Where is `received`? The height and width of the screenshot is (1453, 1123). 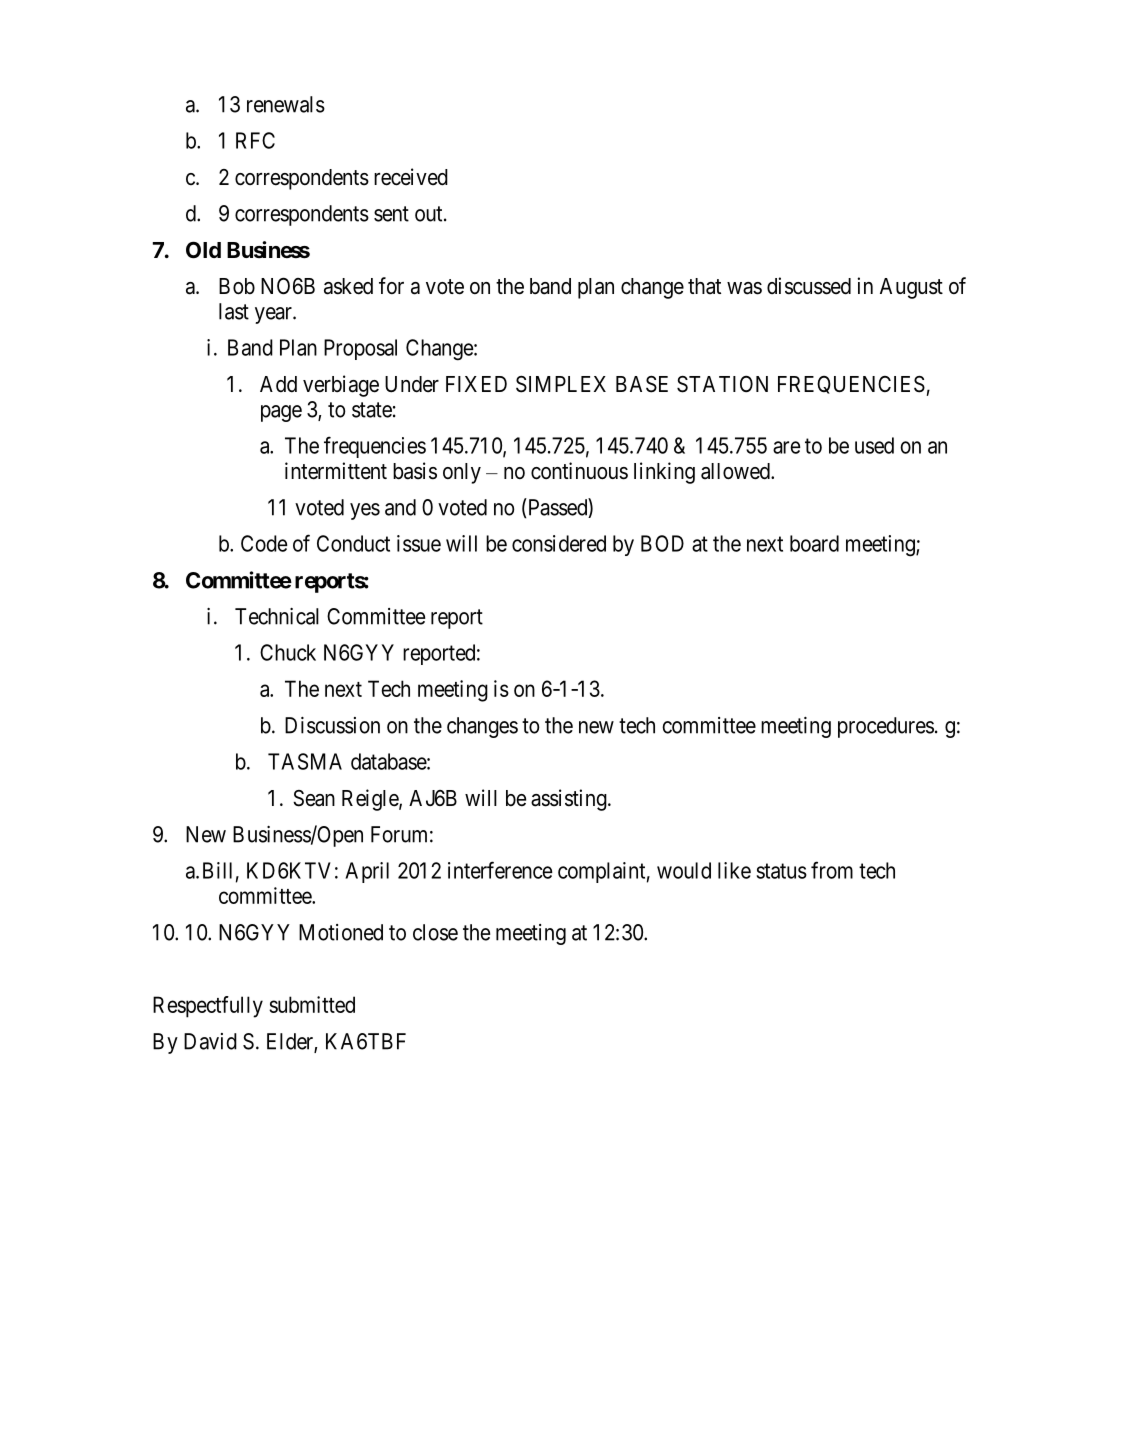 received is located at coordinates (411, 177).
